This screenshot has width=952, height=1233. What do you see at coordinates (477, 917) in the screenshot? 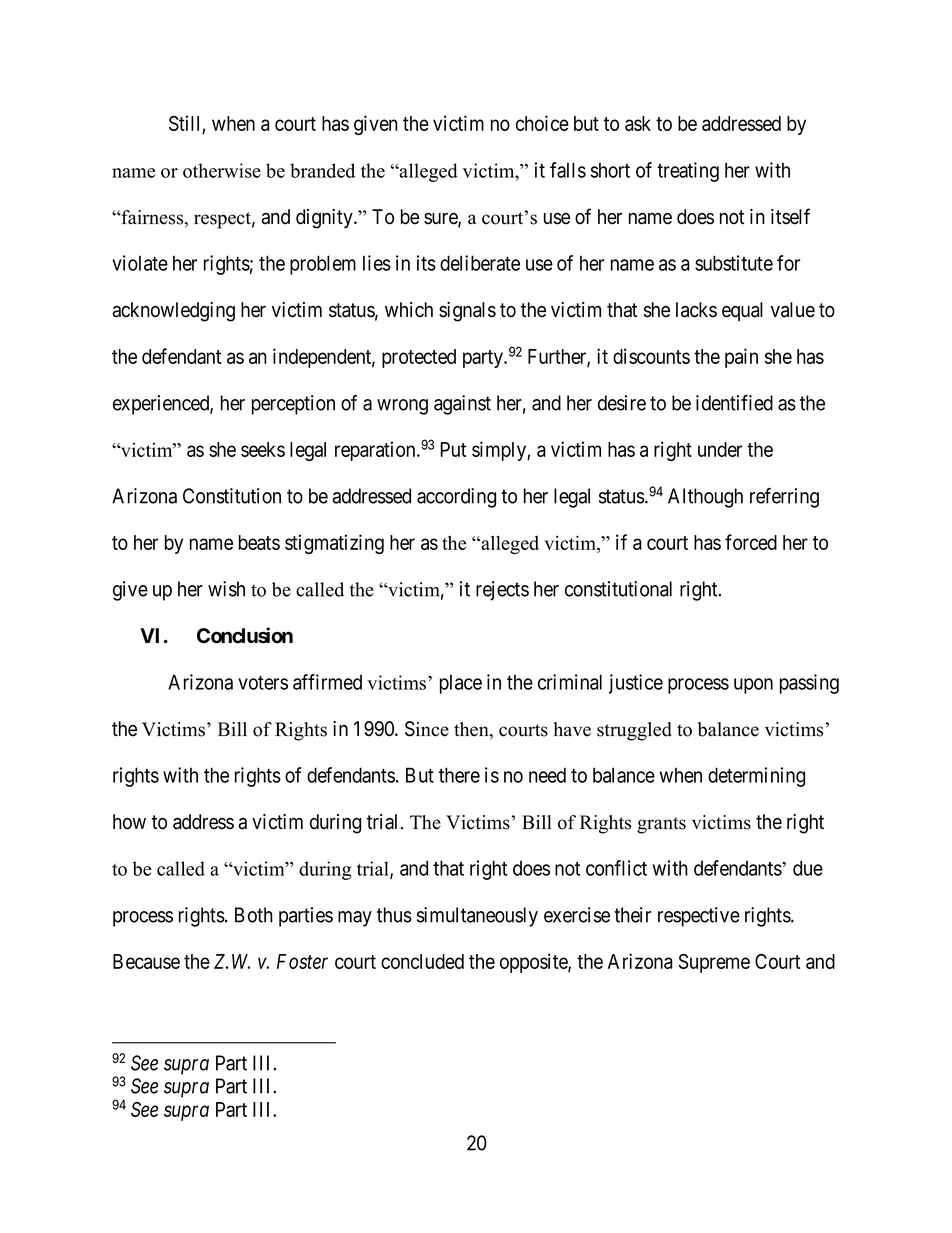
I see `simultaneously` at bounding box center [477, 917].
